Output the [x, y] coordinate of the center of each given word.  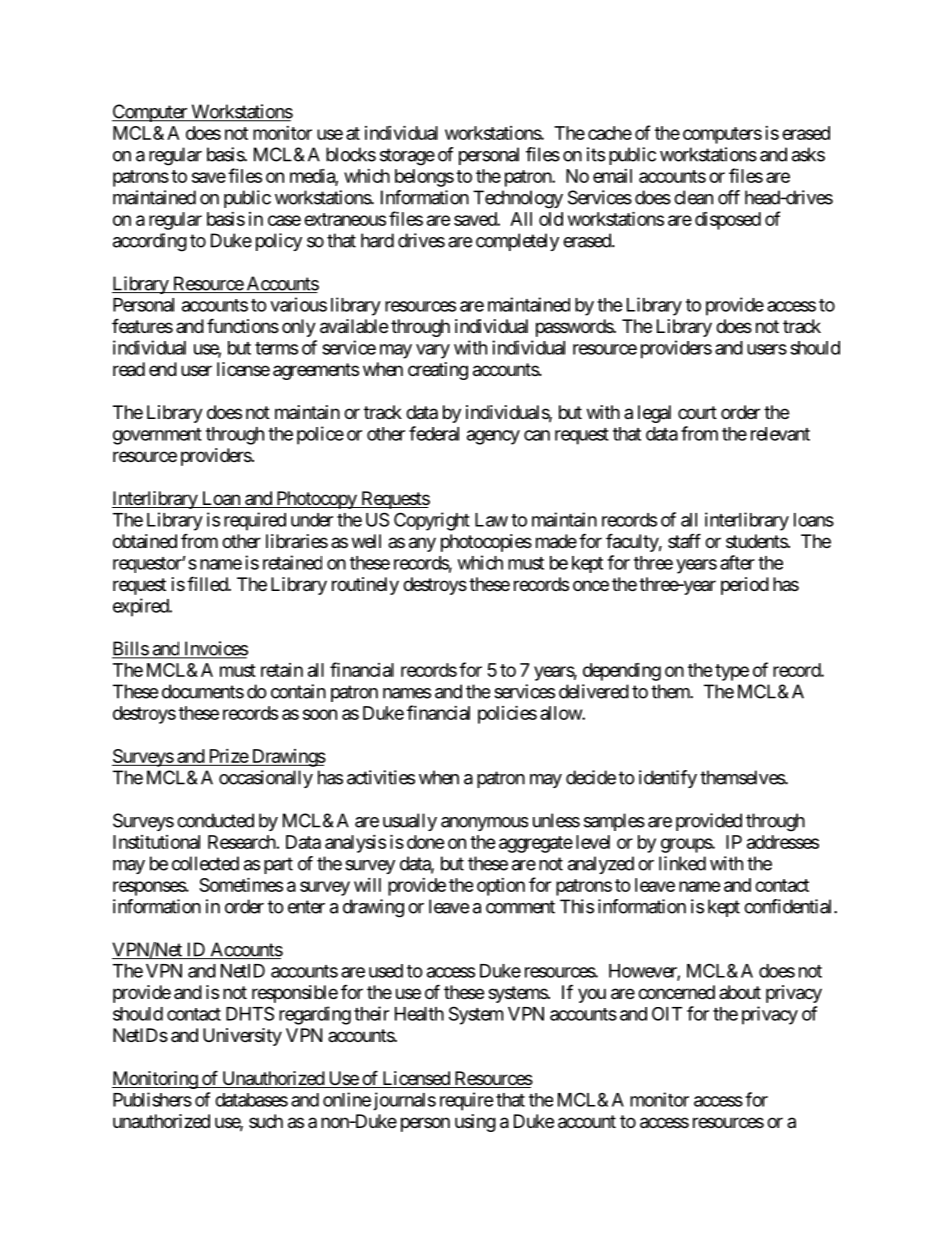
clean [693, 197]
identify [668, 779]
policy [279, 242]
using [475, 1123]
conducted [215, 820]
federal [434, 433]
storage [407, 157]
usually [410, 822]
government [157, 436]
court [697, 412]
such [266, 1121]
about [740, 992]
